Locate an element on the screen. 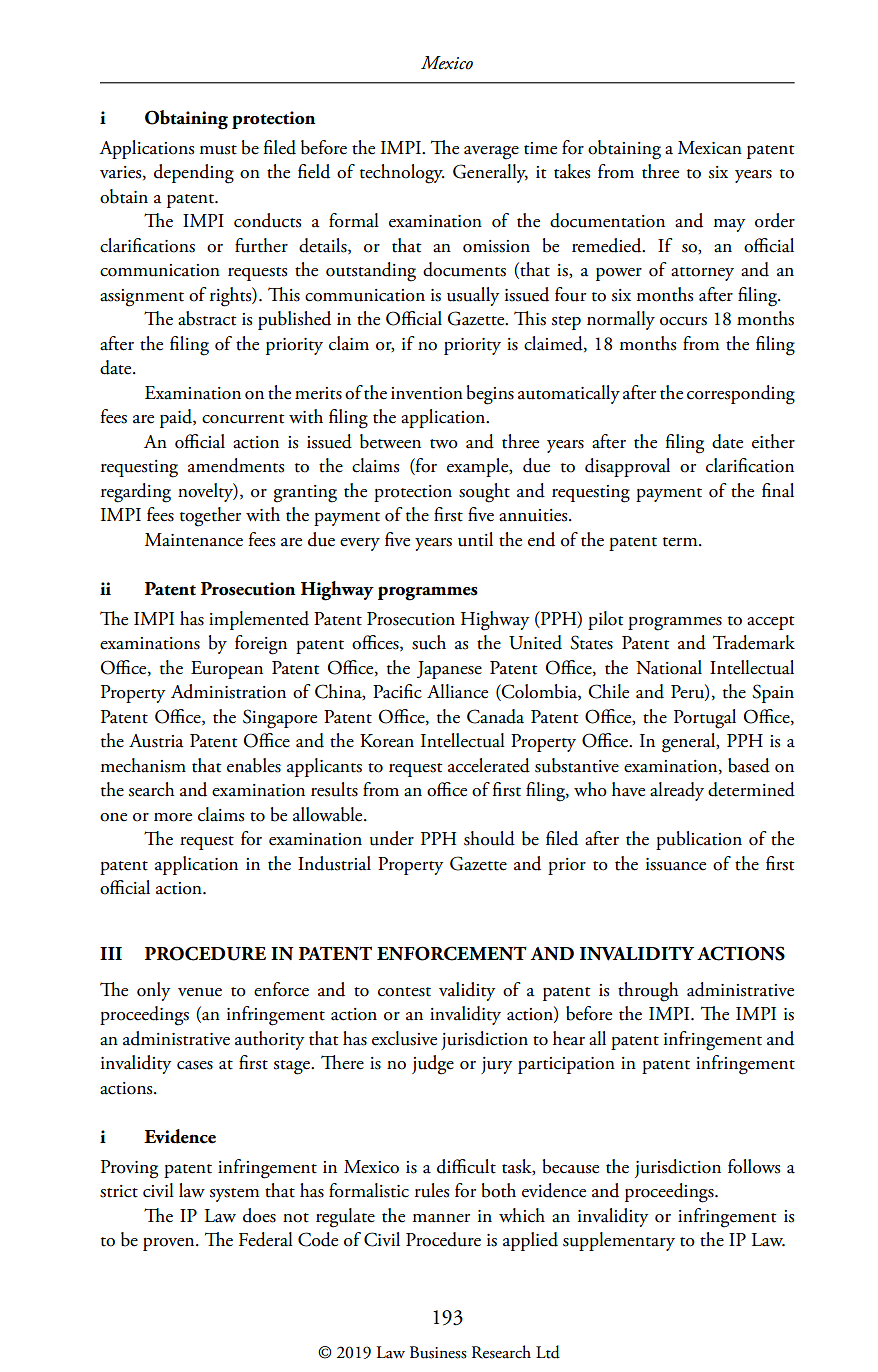  proven is located at coordinates (170, 1244).
